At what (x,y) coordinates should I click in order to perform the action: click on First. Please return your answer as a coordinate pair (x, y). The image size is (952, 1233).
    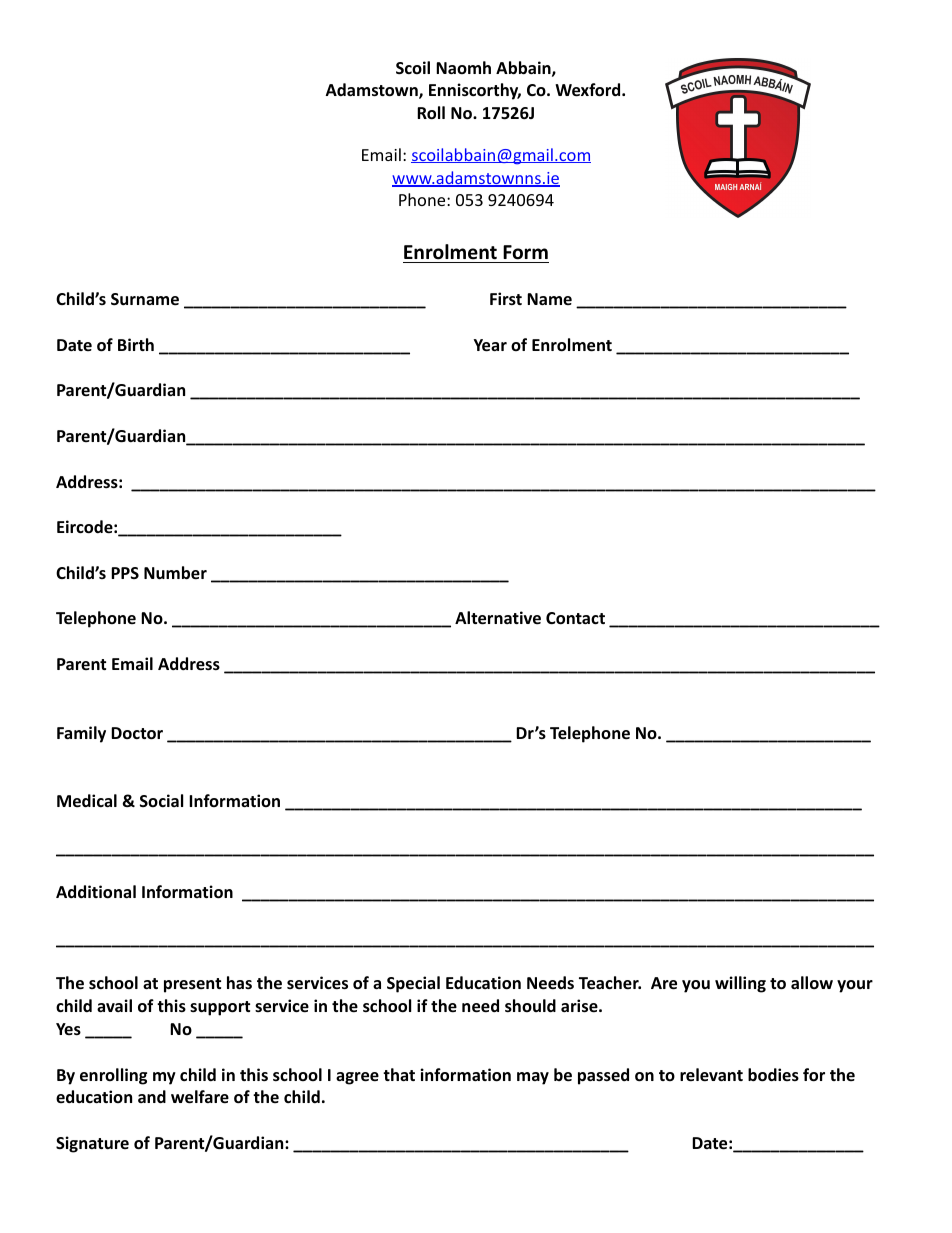
    Looking at the image, I should click on (506, 299).
